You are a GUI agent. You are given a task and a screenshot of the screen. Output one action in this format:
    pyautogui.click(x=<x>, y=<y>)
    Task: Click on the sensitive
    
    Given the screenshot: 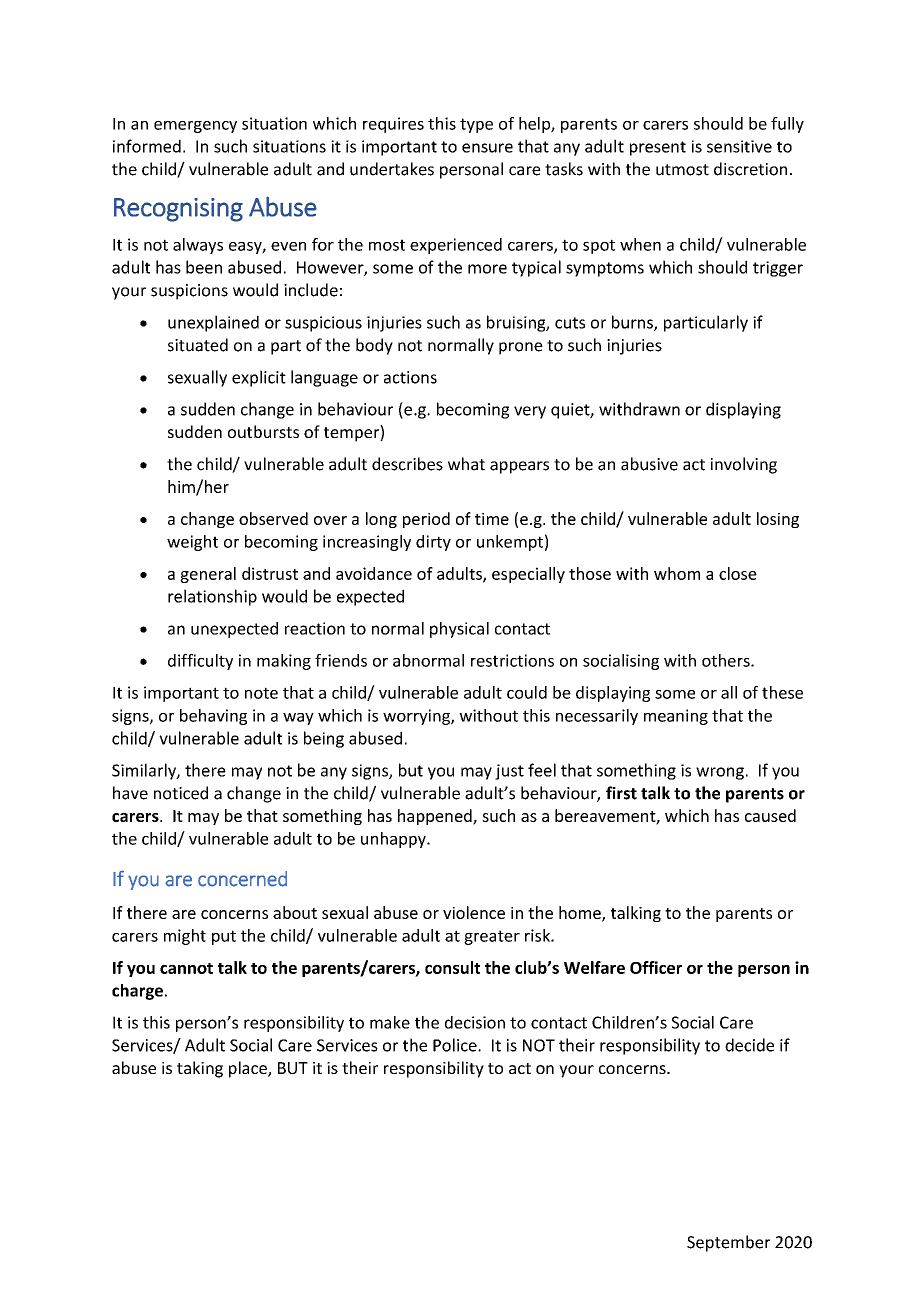 What is the action you would take?
    pyautogui.click(x=739, y=146)
